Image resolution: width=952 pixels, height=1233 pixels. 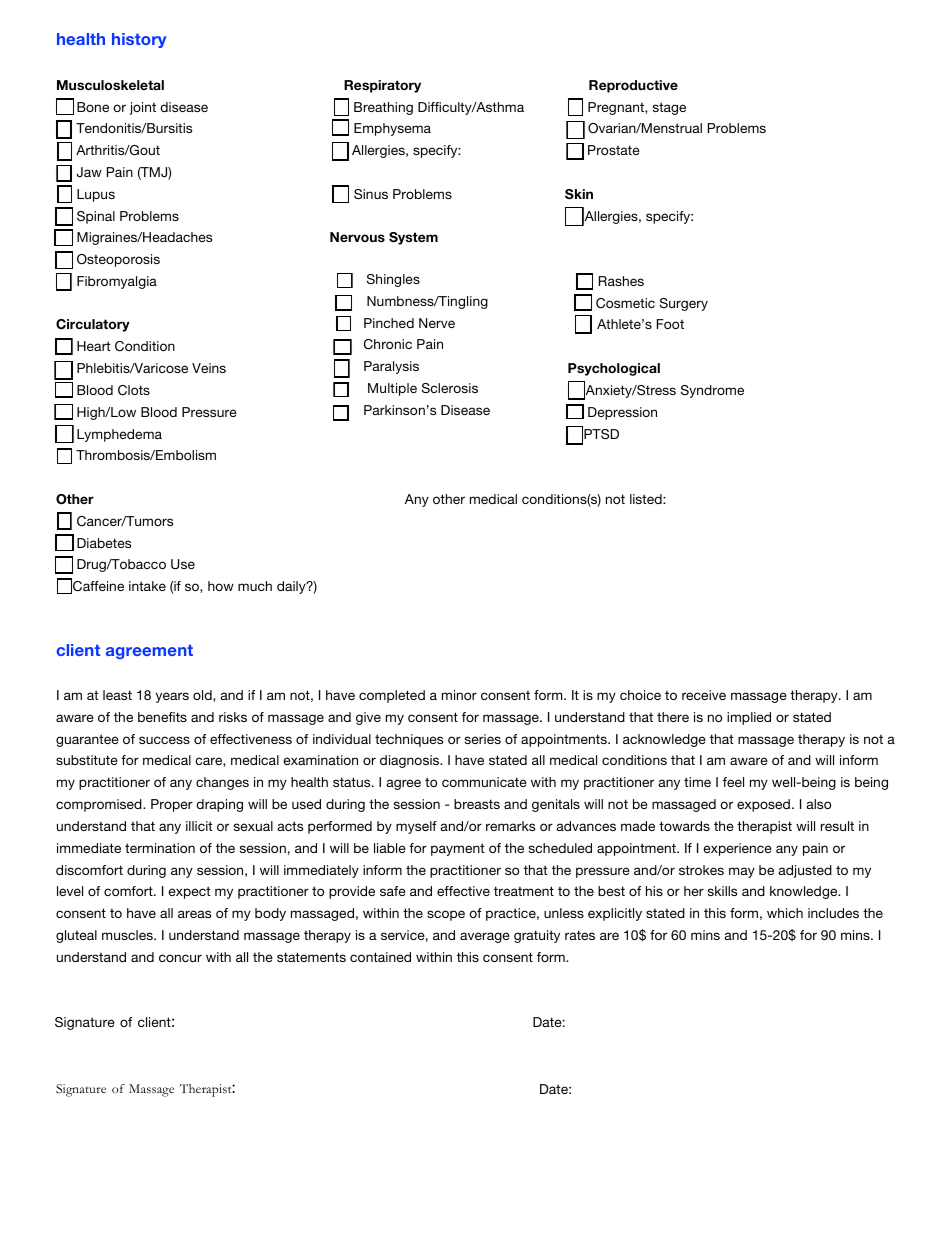 I want to click on Surgery, so click(x=684, y=304).
